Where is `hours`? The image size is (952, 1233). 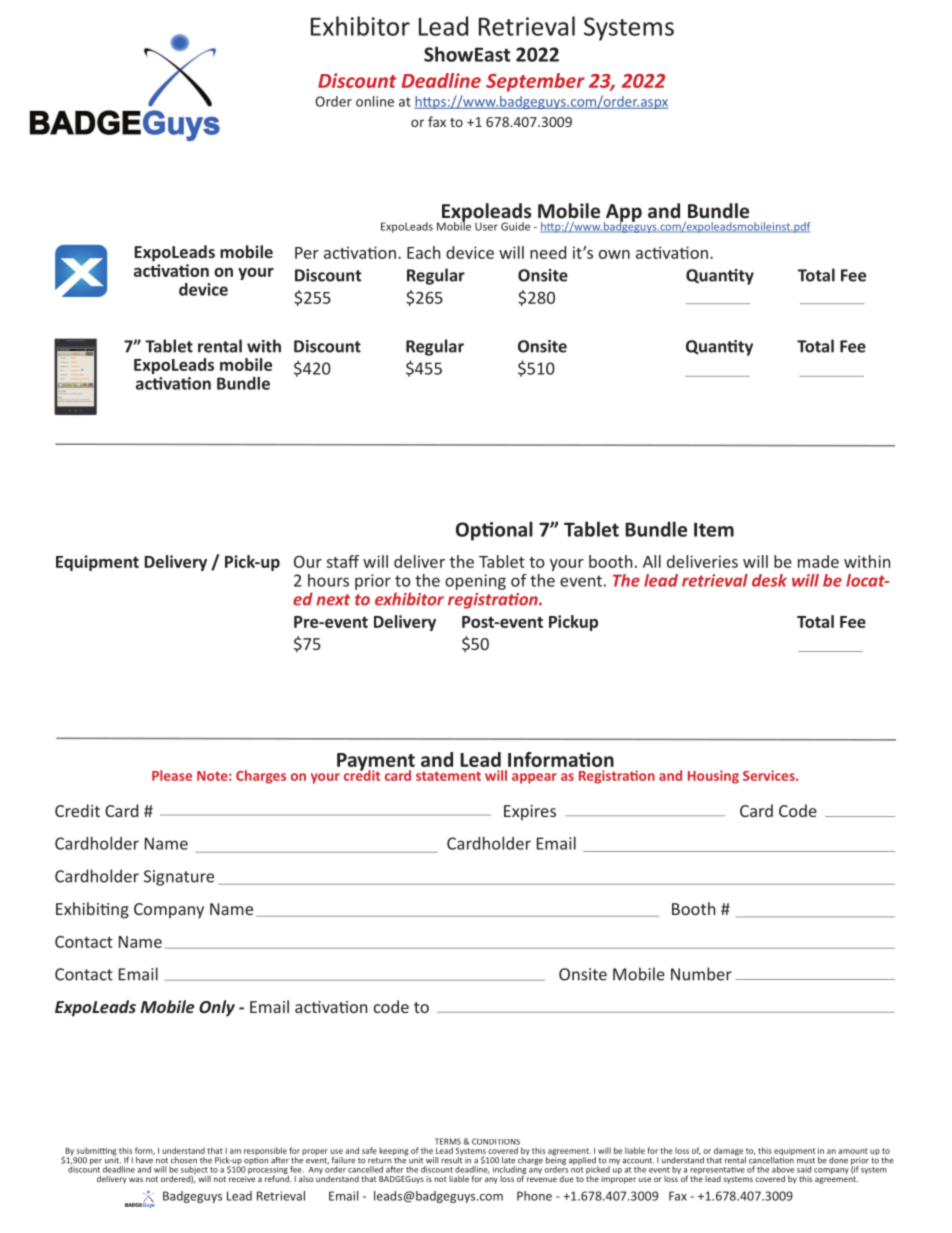
hours is located at coordinates (328, 580).
